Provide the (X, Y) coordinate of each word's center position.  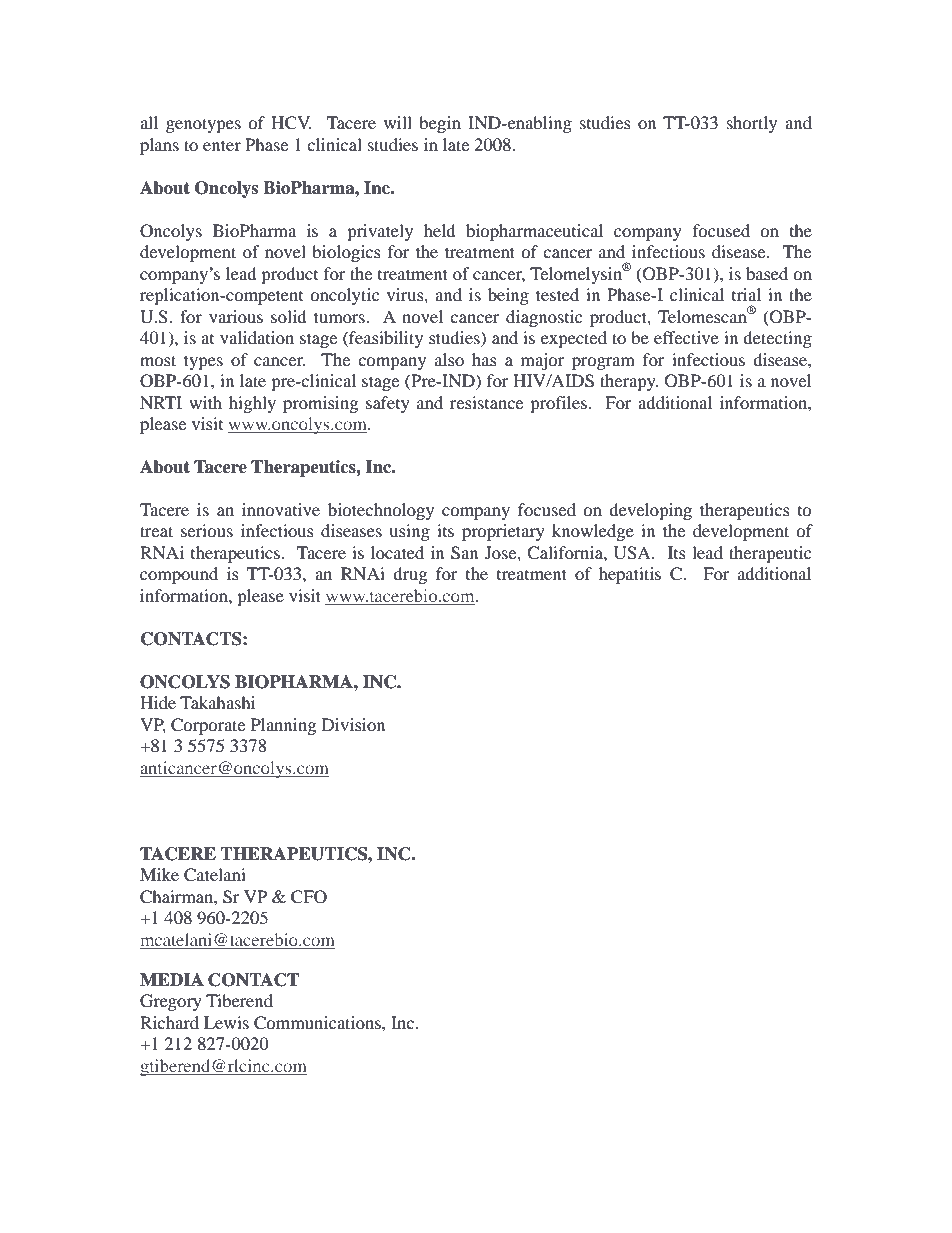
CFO (309, 897)
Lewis (226, 1022)
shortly (752, 124)
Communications (318, 1023)
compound (179, 575)
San (464, 553)
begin (440, 124)
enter (222, 145)
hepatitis (630, 575)
